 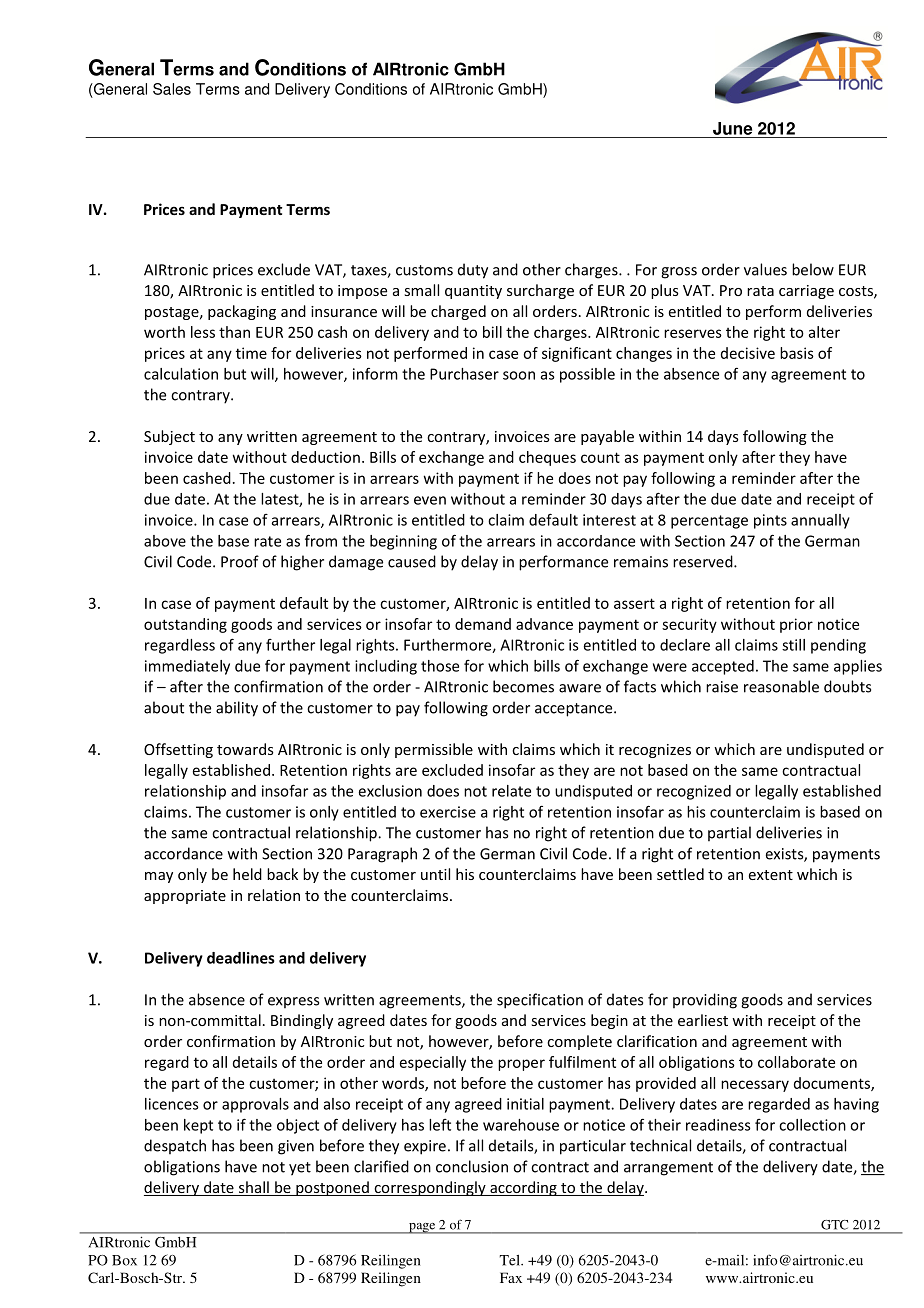 I want to click on June, so click(x=732, y=128).
